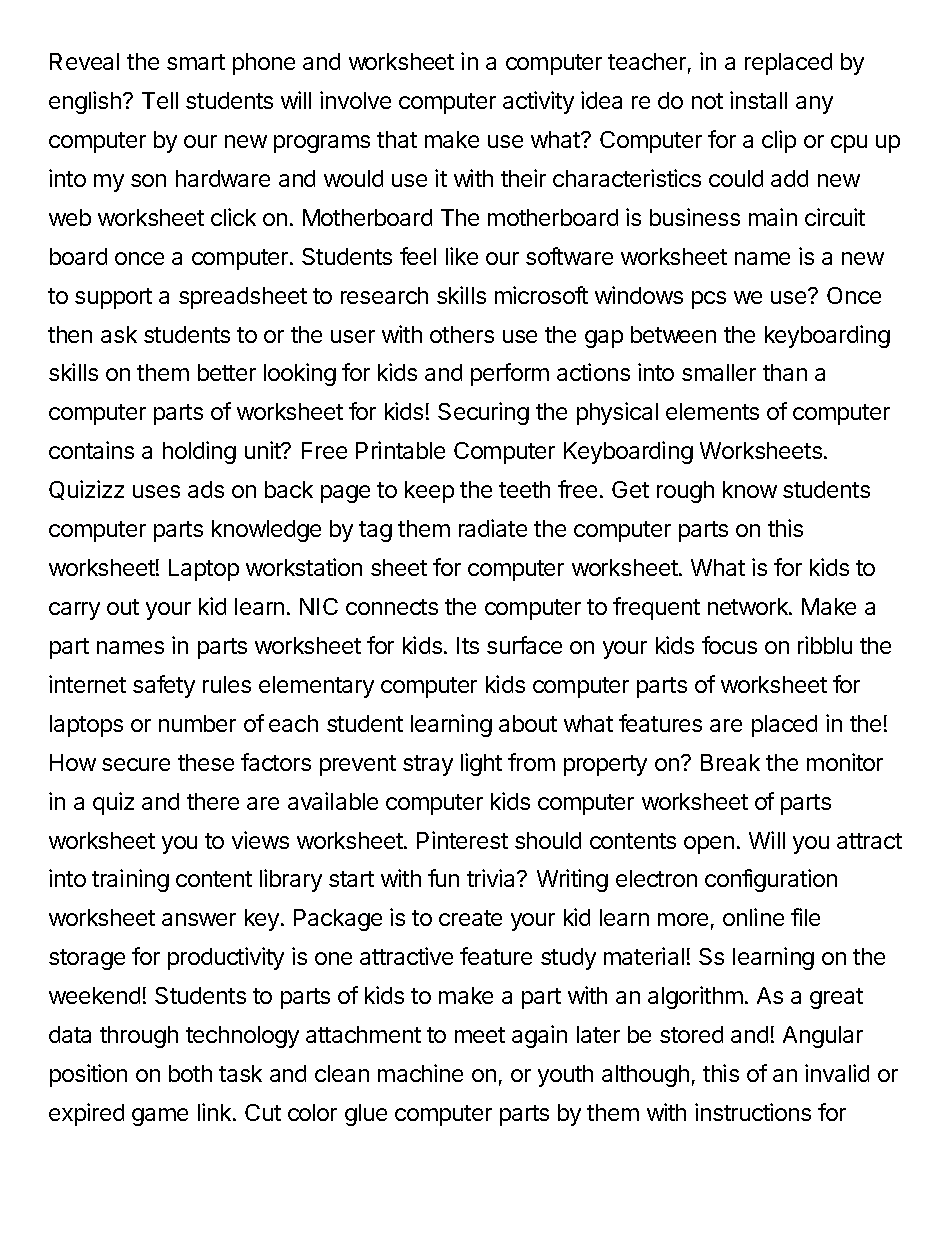  I want to click on pcs, so click(709, 300).
